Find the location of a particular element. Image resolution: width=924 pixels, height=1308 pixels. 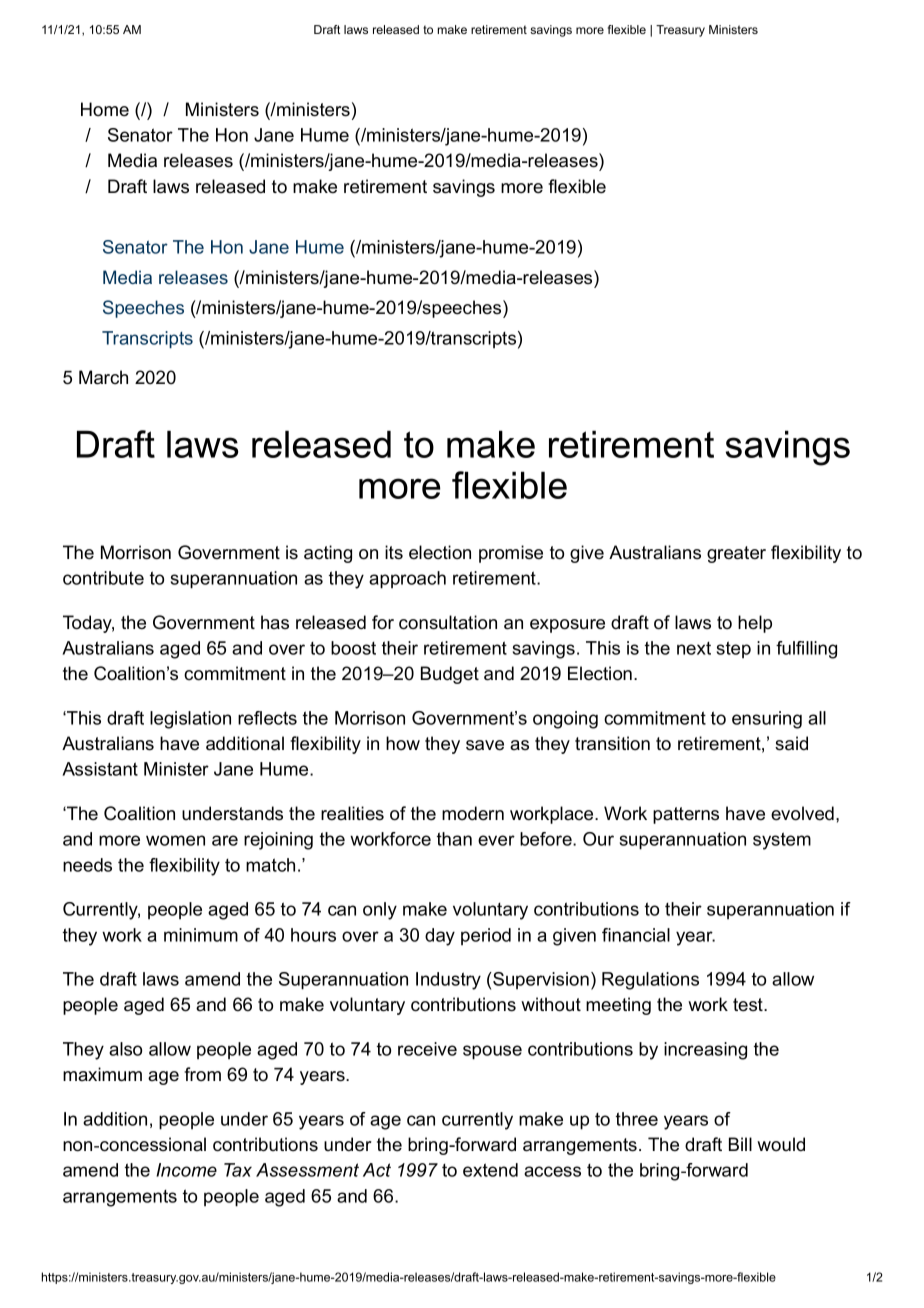

greater is located at coordinates (736, 554).
